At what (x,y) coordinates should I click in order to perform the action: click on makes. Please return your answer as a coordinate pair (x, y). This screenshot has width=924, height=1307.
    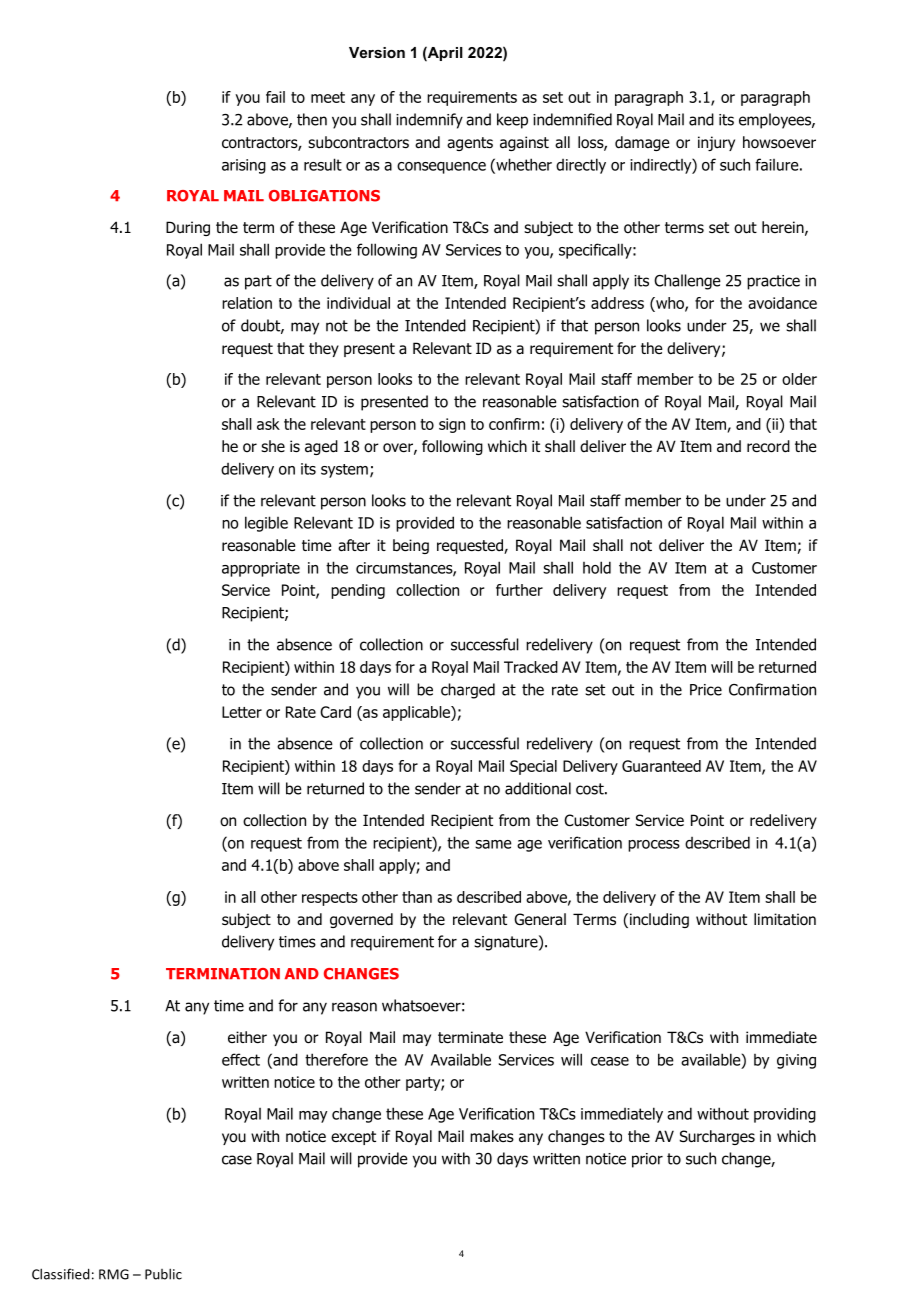
    Looking at the image, I should click on (492, 1136).
